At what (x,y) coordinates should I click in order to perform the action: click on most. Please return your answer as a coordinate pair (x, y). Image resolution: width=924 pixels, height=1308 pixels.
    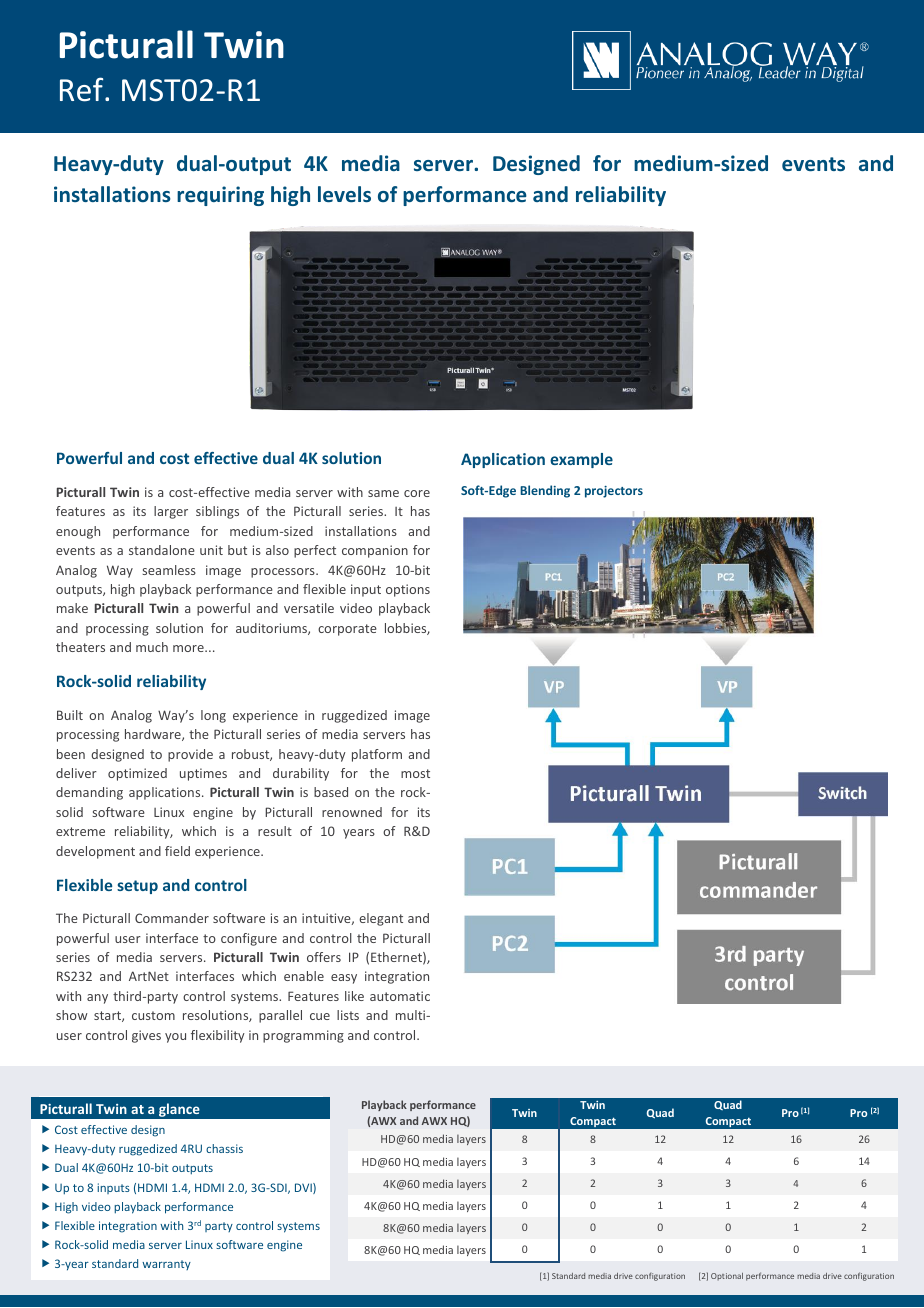
    Looking at the image, I should click on (415, 773).
